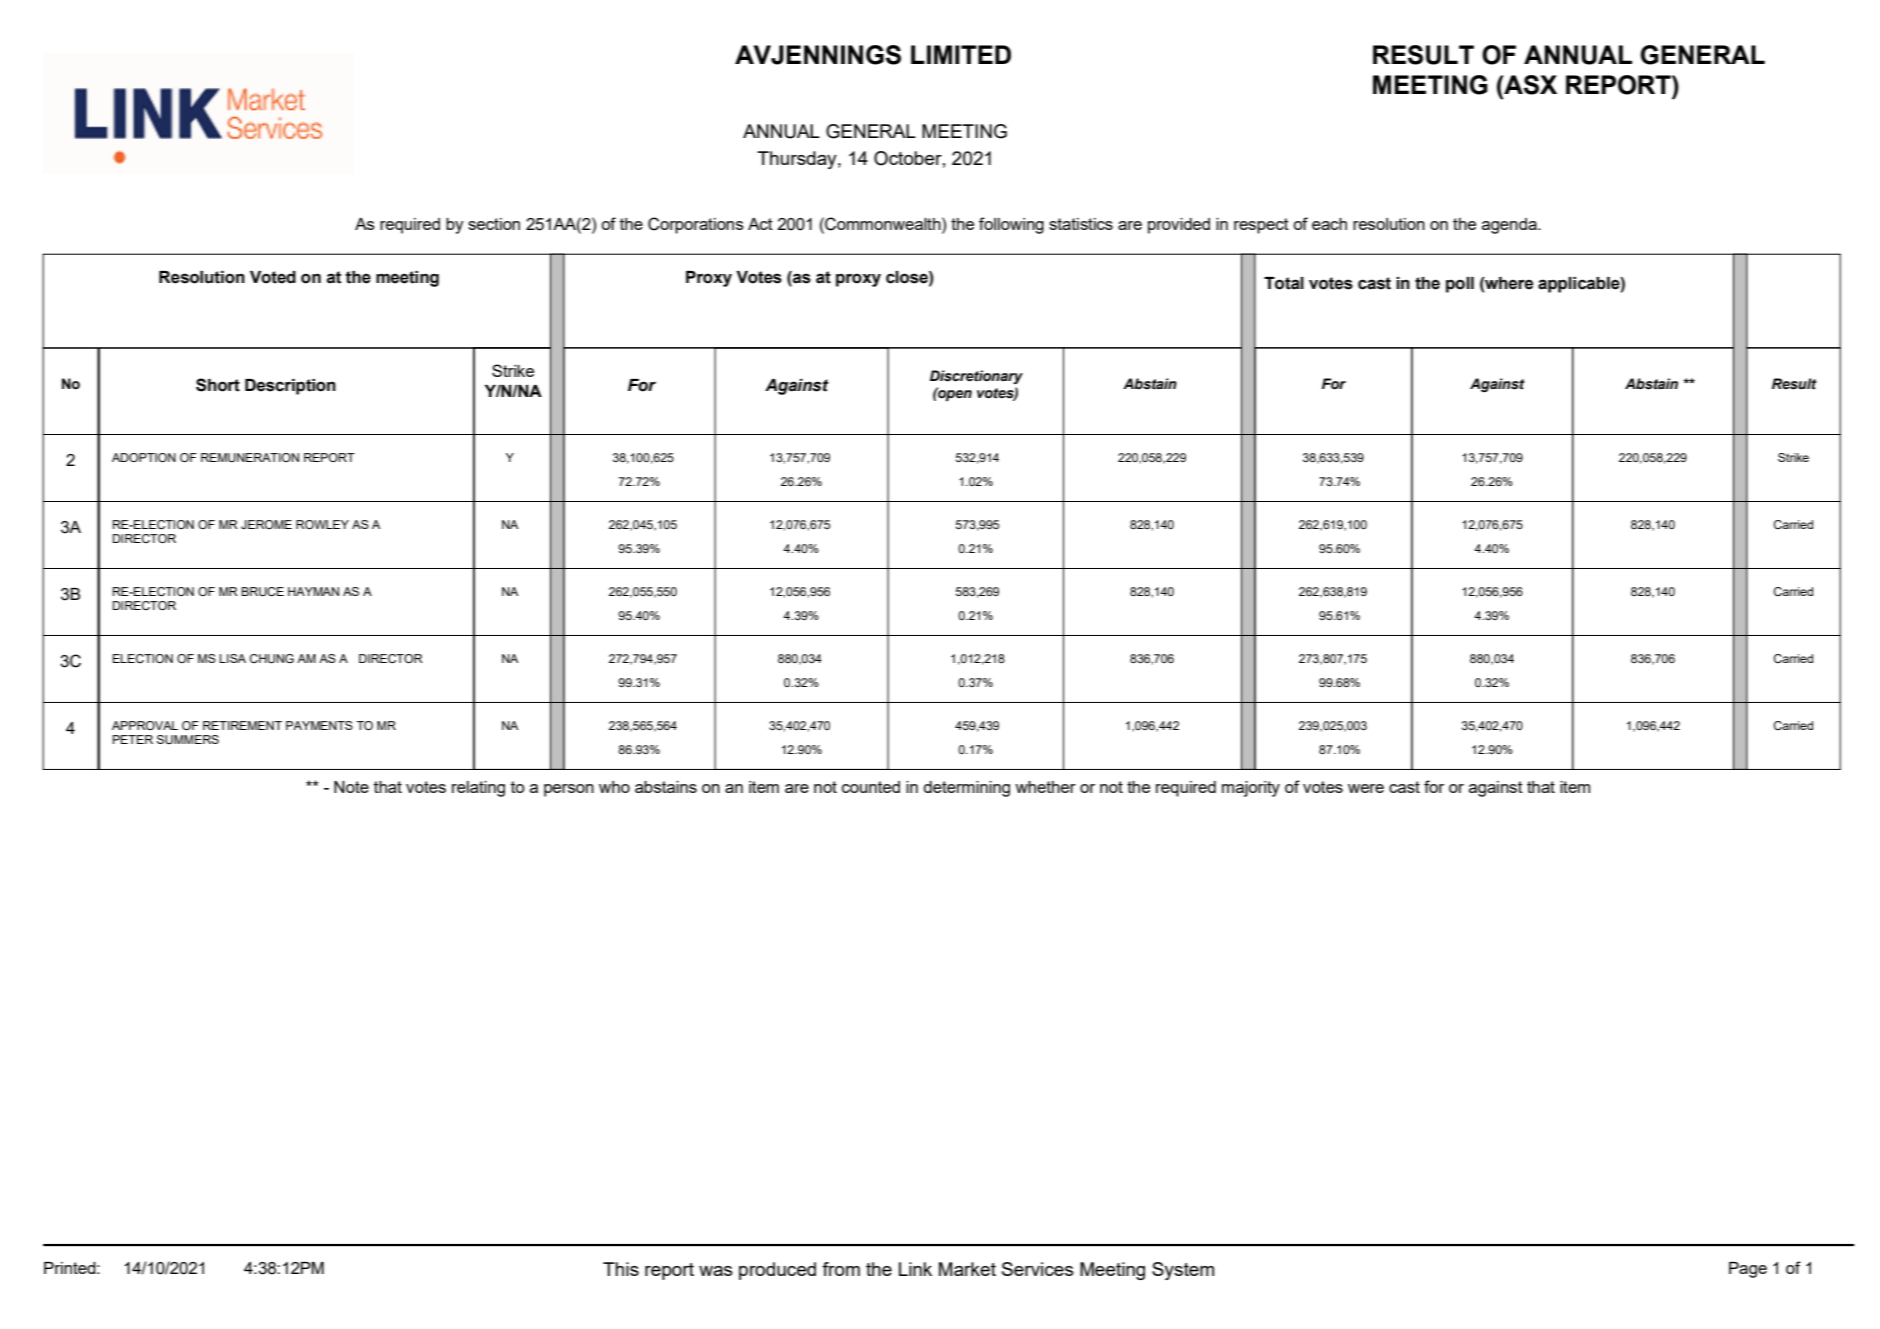 Image resolution: width=1880 pixels, height=1329 pixels. Describe the element at coordinates (871, 787) in the document. I see `counted` at that location.
